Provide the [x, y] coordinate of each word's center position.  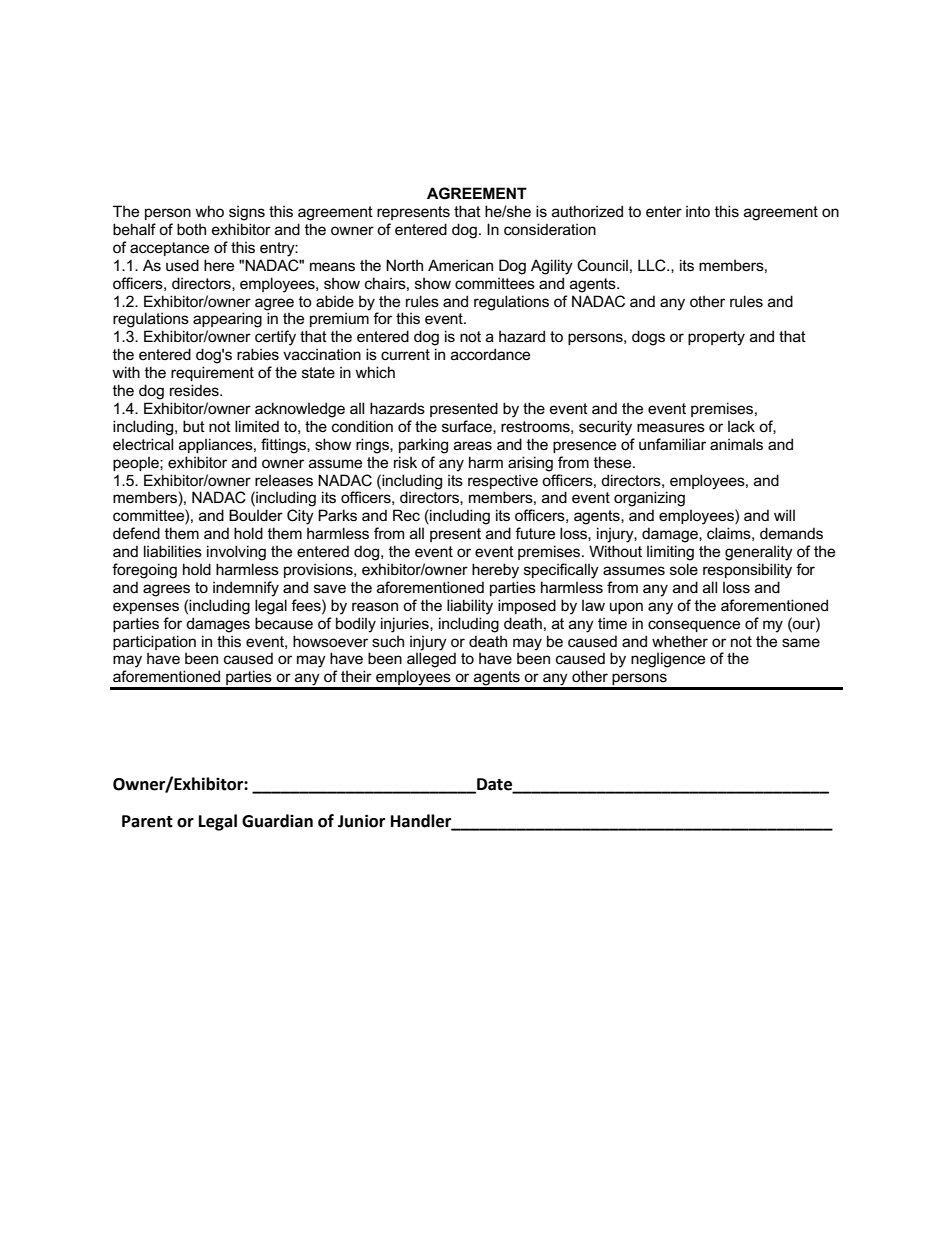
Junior [361, 821]
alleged [431, 660]
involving [236, 553]
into [698, 211]
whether [680, 641]
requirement [212, 373]
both [191, 229]
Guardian [277, 821]
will [784, 515]
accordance [490, 354]
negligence [668, 660]
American [460, 265]
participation [154, 642]
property [716, 338]
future [535, 533]
